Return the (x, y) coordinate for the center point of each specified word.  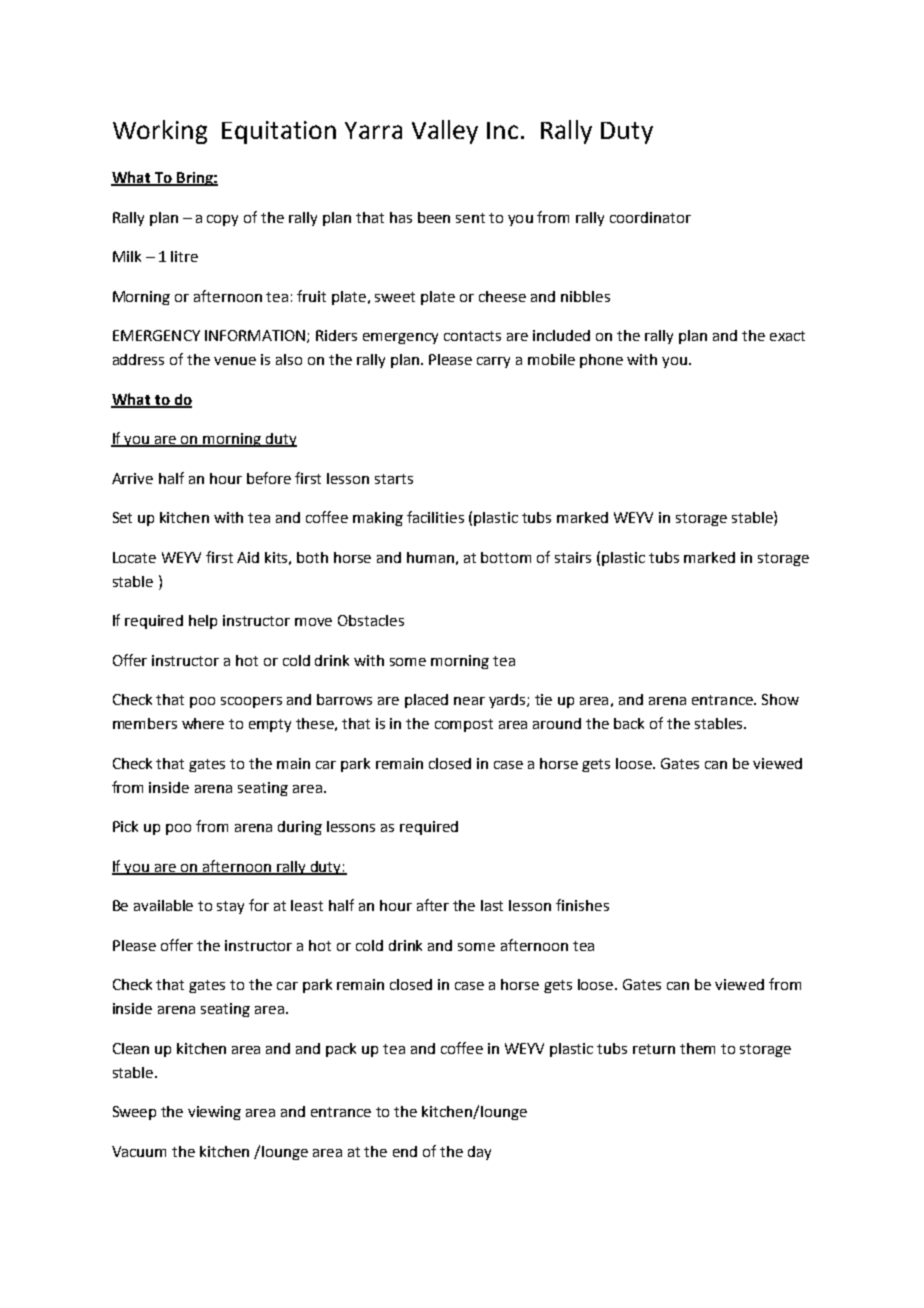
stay (230, 907)
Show (780, 699)
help (203, 622)
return (654, 1049)
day (479, 1153)
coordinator (650, 217)
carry (493, 362)
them (697, 1048)
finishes (582, 905)
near (469, 701)
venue (235, 361)
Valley (445, 132)
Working (160, 132)
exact (787, 336)
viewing (214, 1113)
